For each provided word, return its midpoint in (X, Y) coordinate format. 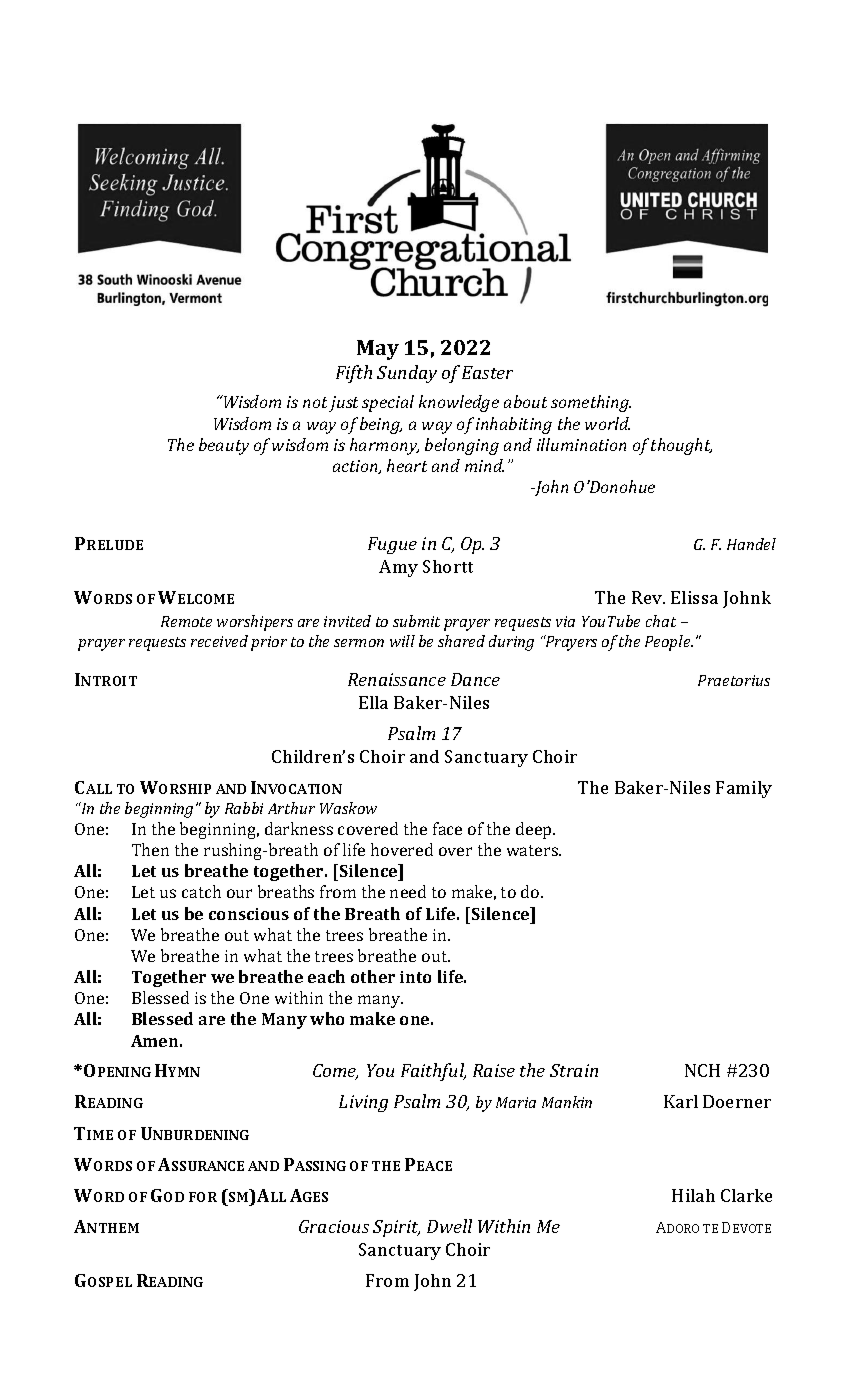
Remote (186, 621)
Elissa (694, 597)
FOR (203, 1197)
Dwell (449, 1226)
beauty (224, 446)
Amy (398, 568)
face (447, 828)
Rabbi (244, 808)
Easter (487, 372)
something (591, 403)
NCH (702, 1070)
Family (744, 789)
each (326, 976)
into (415, 977)
